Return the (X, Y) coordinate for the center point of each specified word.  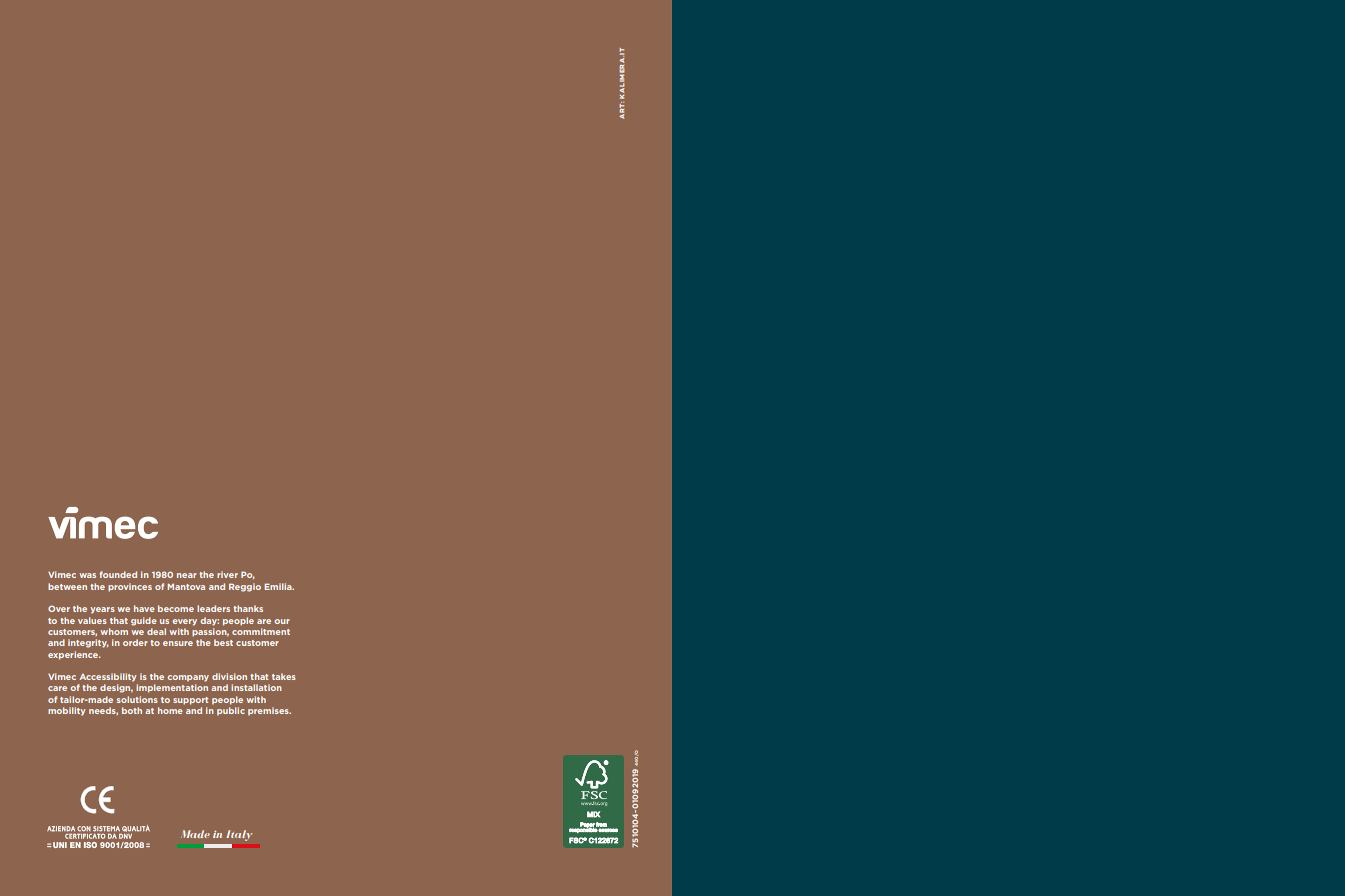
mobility (67, 711)
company (188, 678)
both (132, 710)
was (87, 575)
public (231, 711)
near (187, 575)
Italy (239, 835)
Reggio (245, 587)
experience (74, 655)
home (170, 710)
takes (284, 676)
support (190, 701)
